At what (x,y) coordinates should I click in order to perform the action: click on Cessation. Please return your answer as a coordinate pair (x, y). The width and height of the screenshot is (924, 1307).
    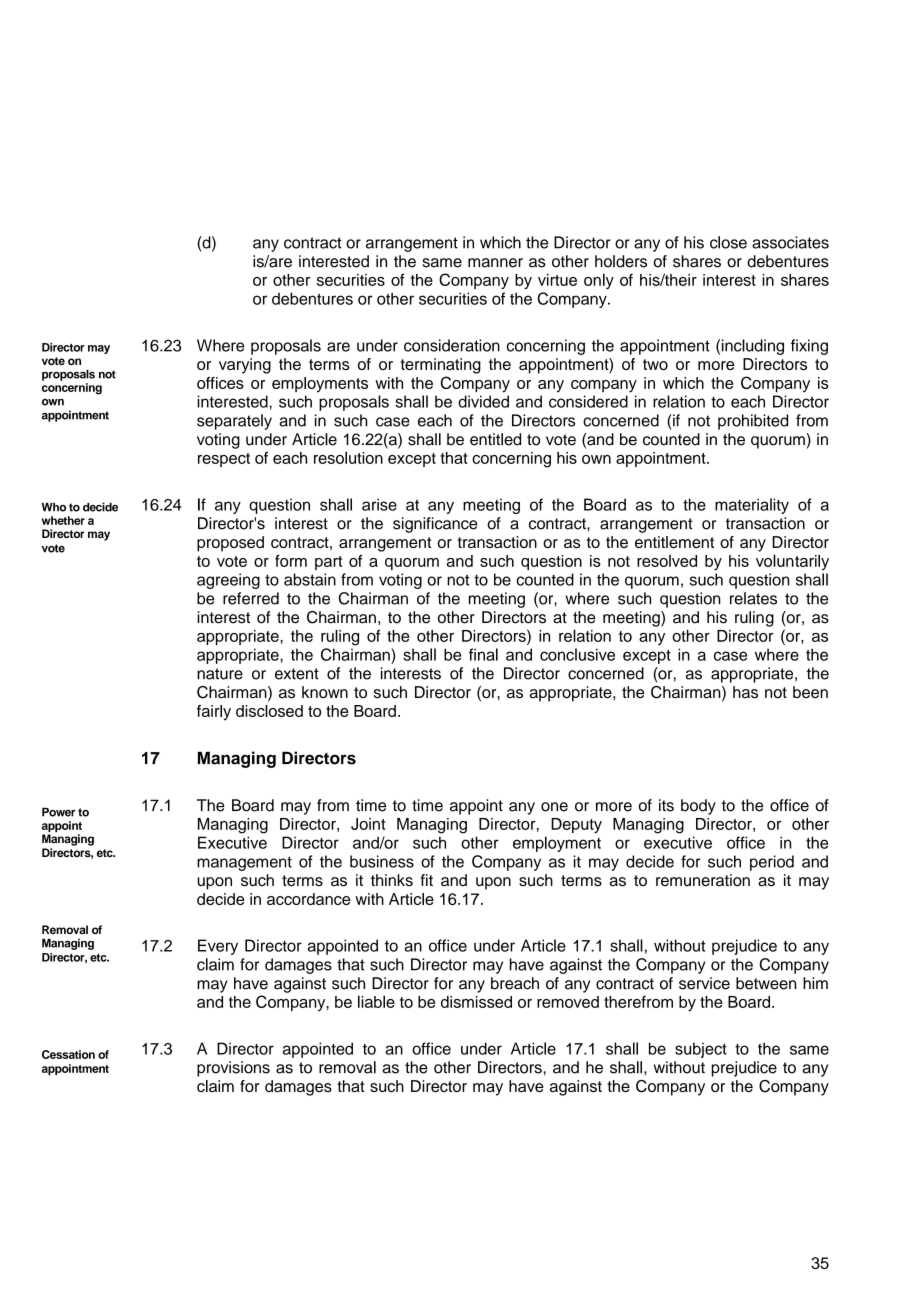
    Looking at the image, I should click on (68, 1054).
